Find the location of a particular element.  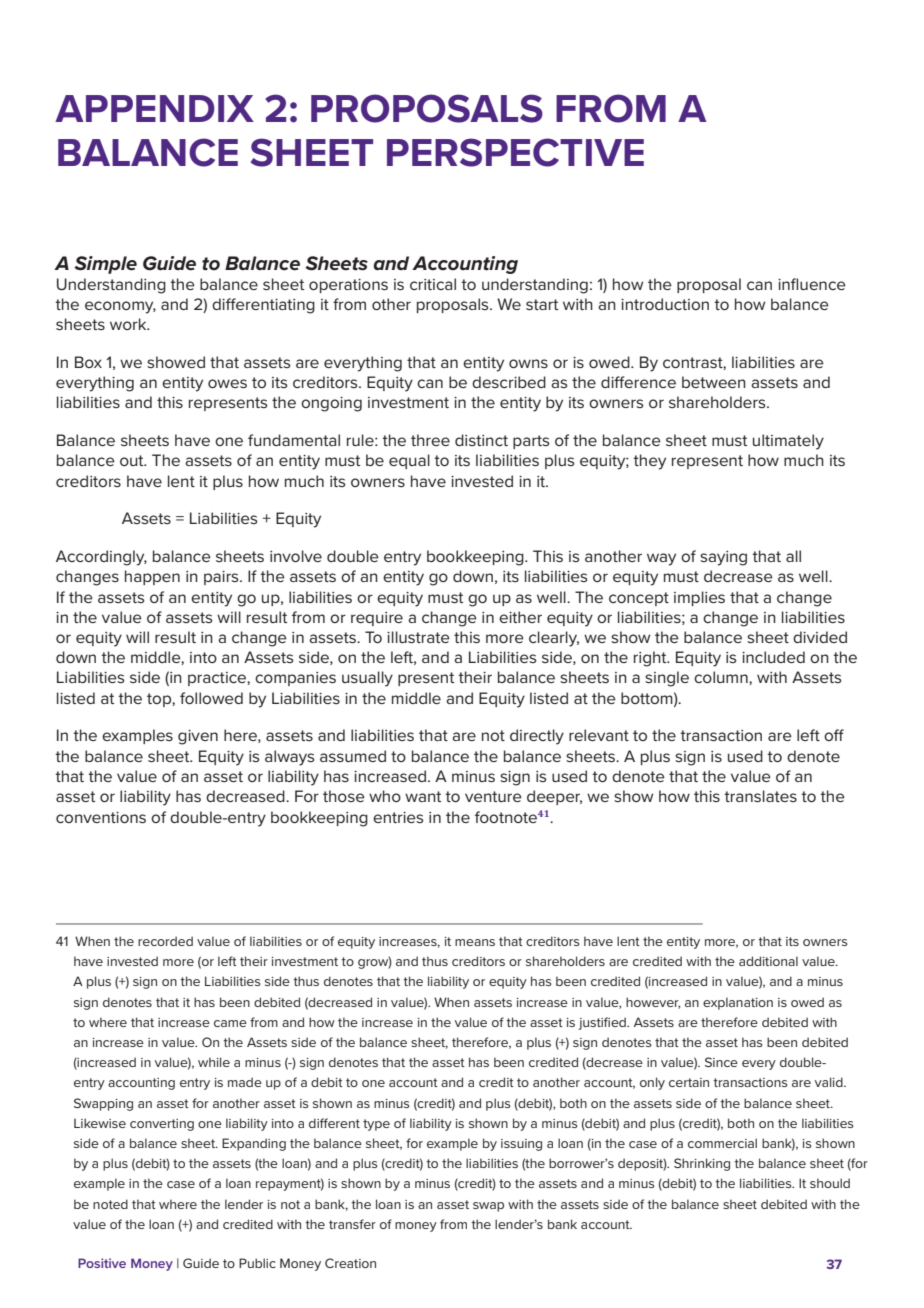

Shrinking is located at coordinates (702, 1164).
